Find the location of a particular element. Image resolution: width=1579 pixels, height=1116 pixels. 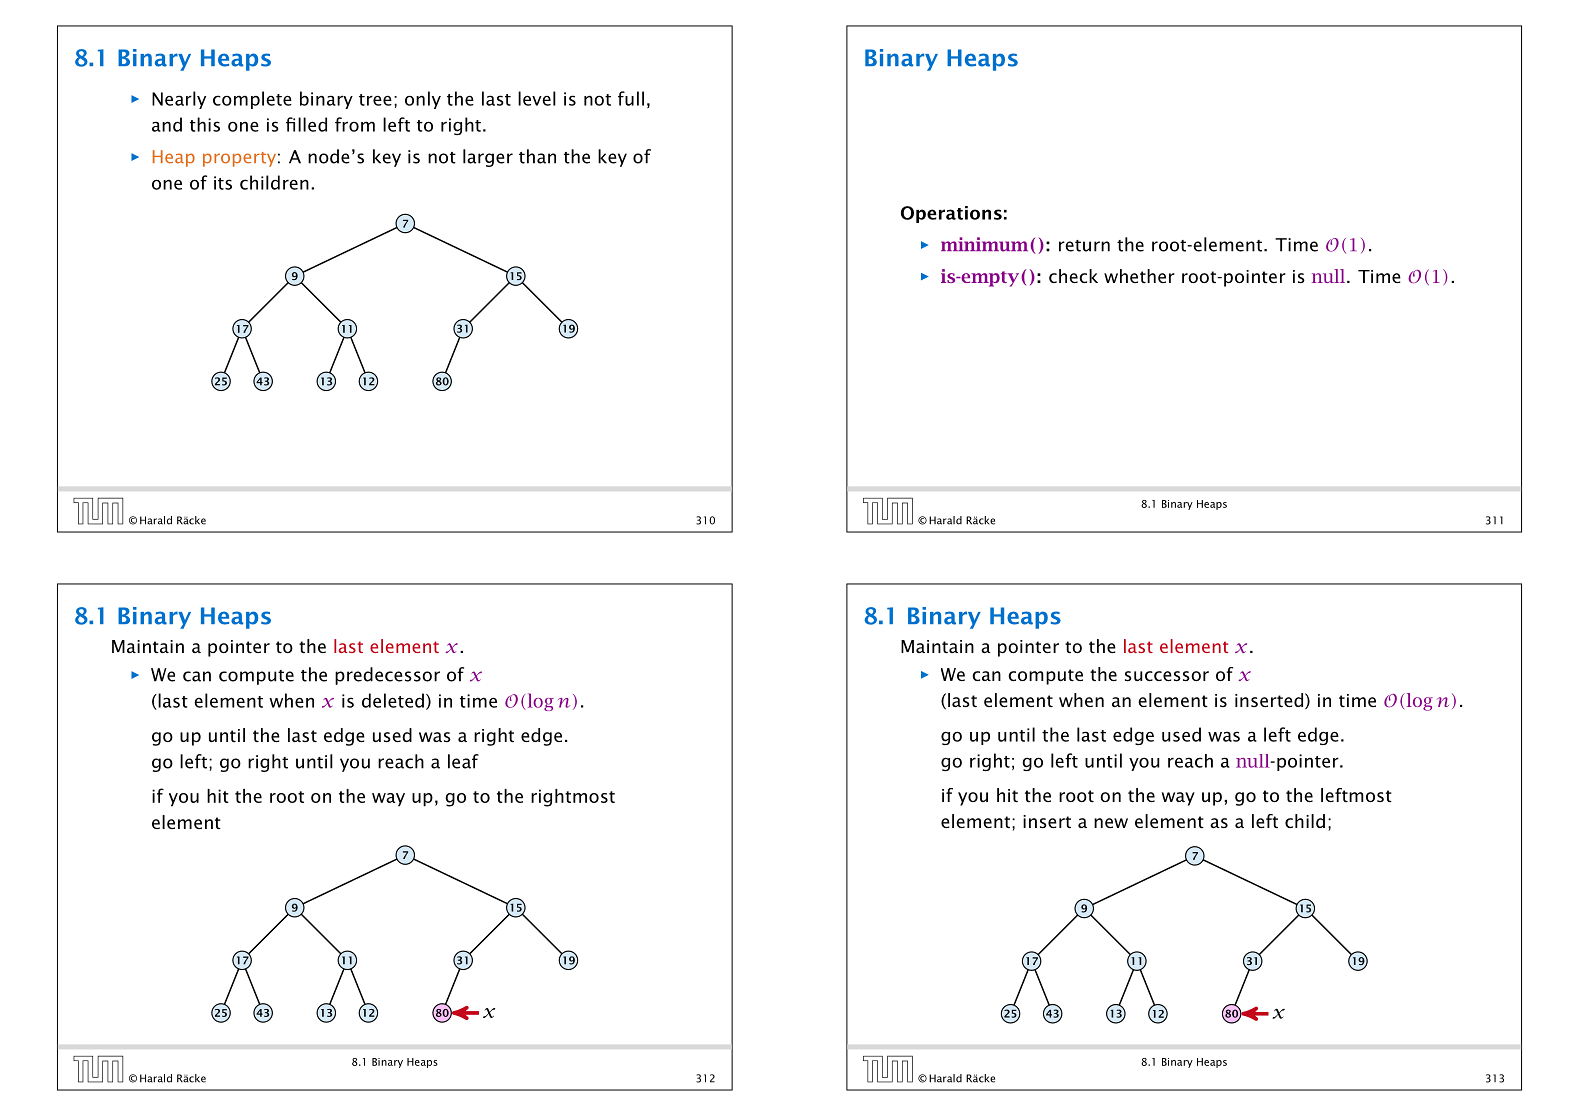

full is located at coordinates (631, 98).
